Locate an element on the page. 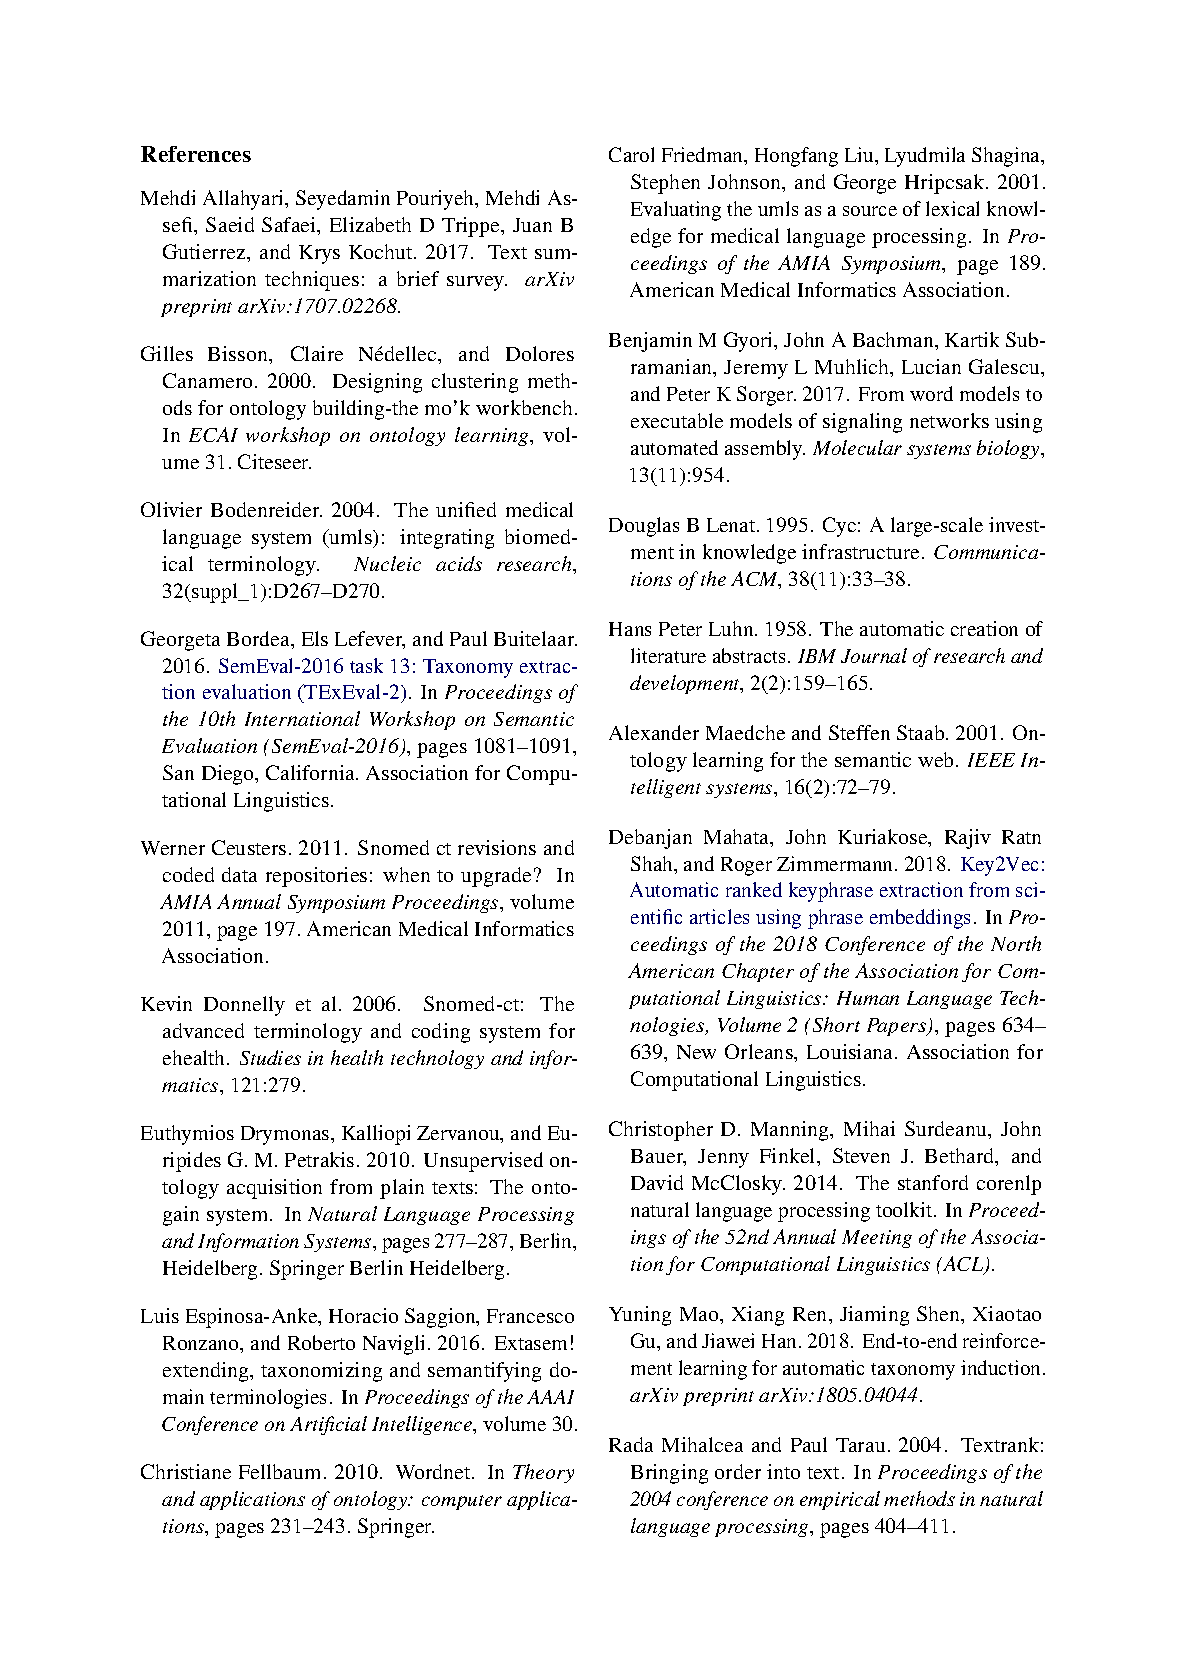  References is located at coordinates (196, 154).
